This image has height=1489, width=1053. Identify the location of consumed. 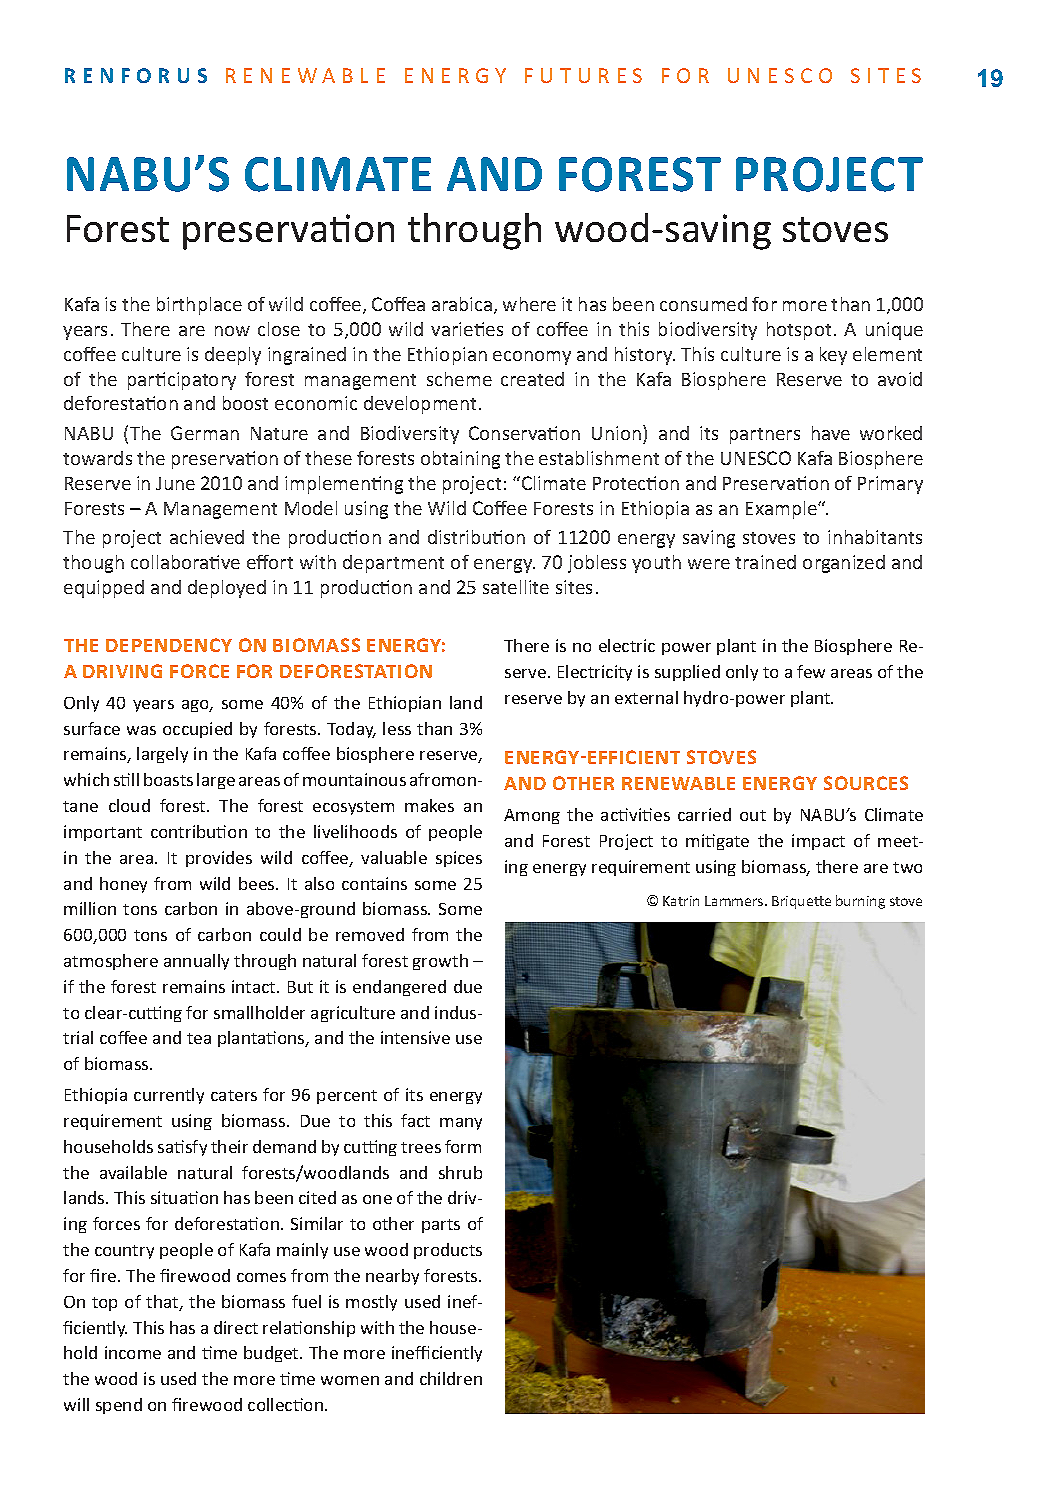
(703, 304).
